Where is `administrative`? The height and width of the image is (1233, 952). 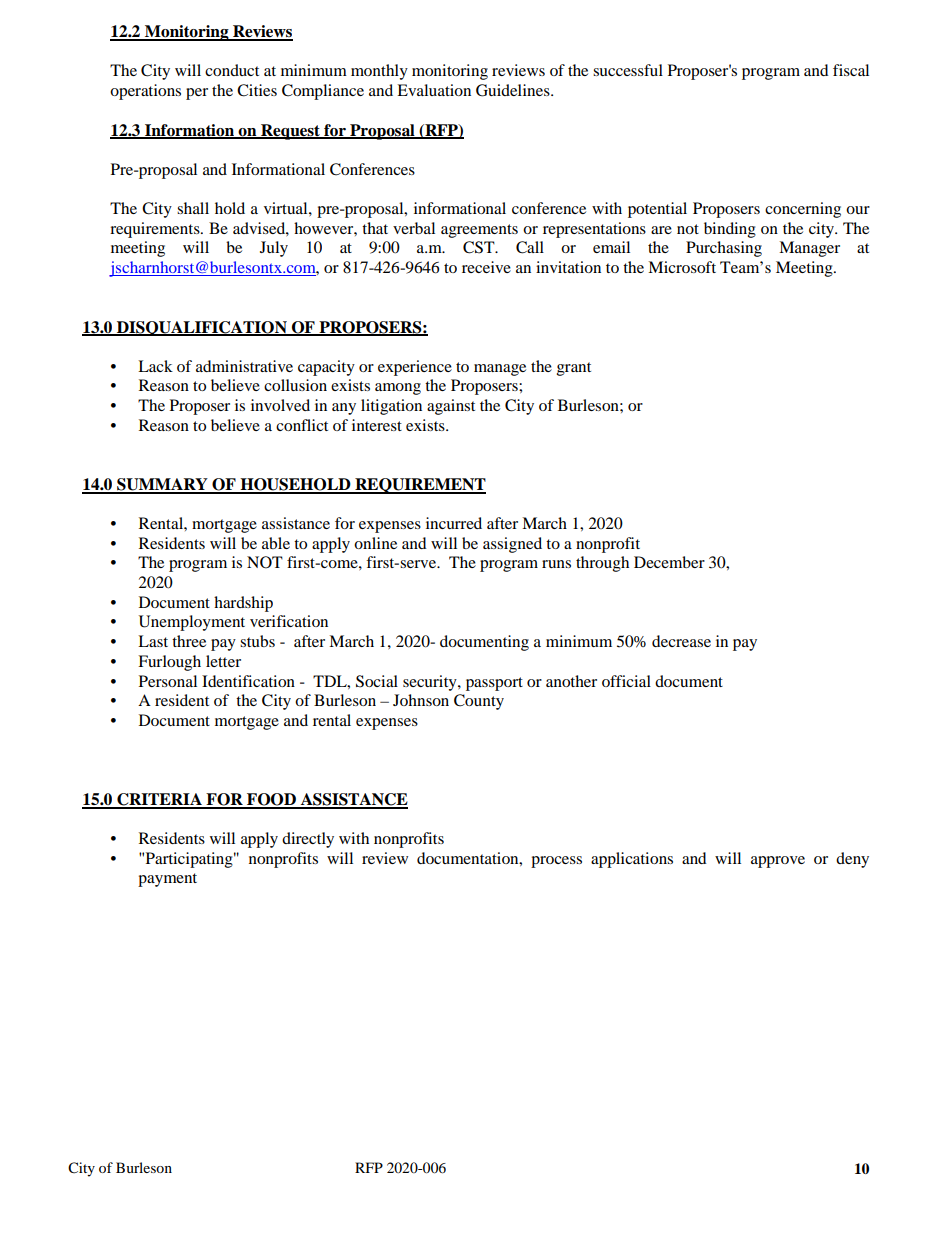 administrative is located at coordinates (244, 366).
